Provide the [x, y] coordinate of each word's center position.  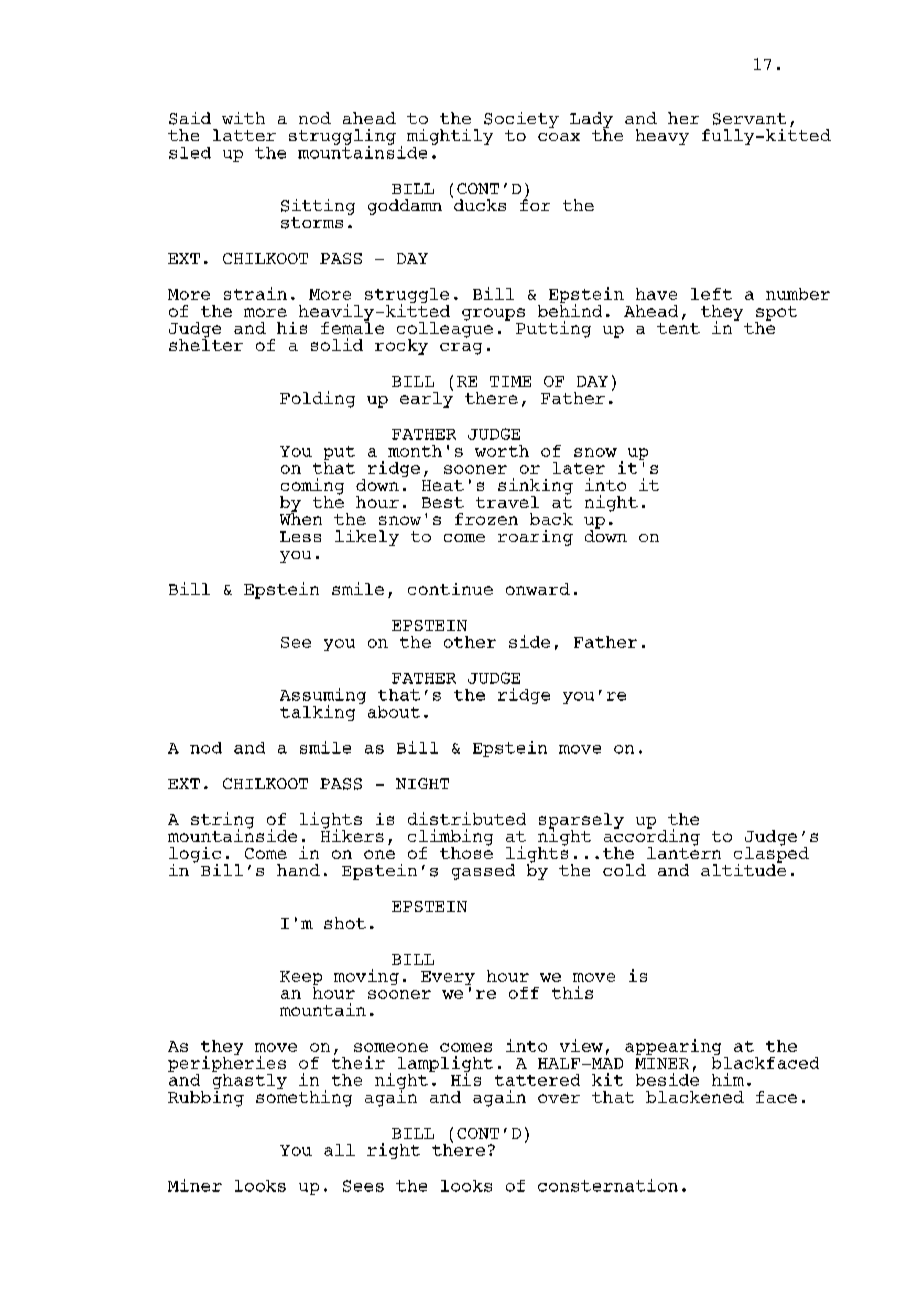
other [470, 642]
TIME [510, 381]
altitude [743, 868]
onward [538, 589]
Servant [749, 119]
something [304, 1097]
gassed [483, 872]
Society [521, 120]
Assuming [323, 697]
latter [244, 135]
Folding [317, 399]
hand [298, 870]
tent [678, 328]
